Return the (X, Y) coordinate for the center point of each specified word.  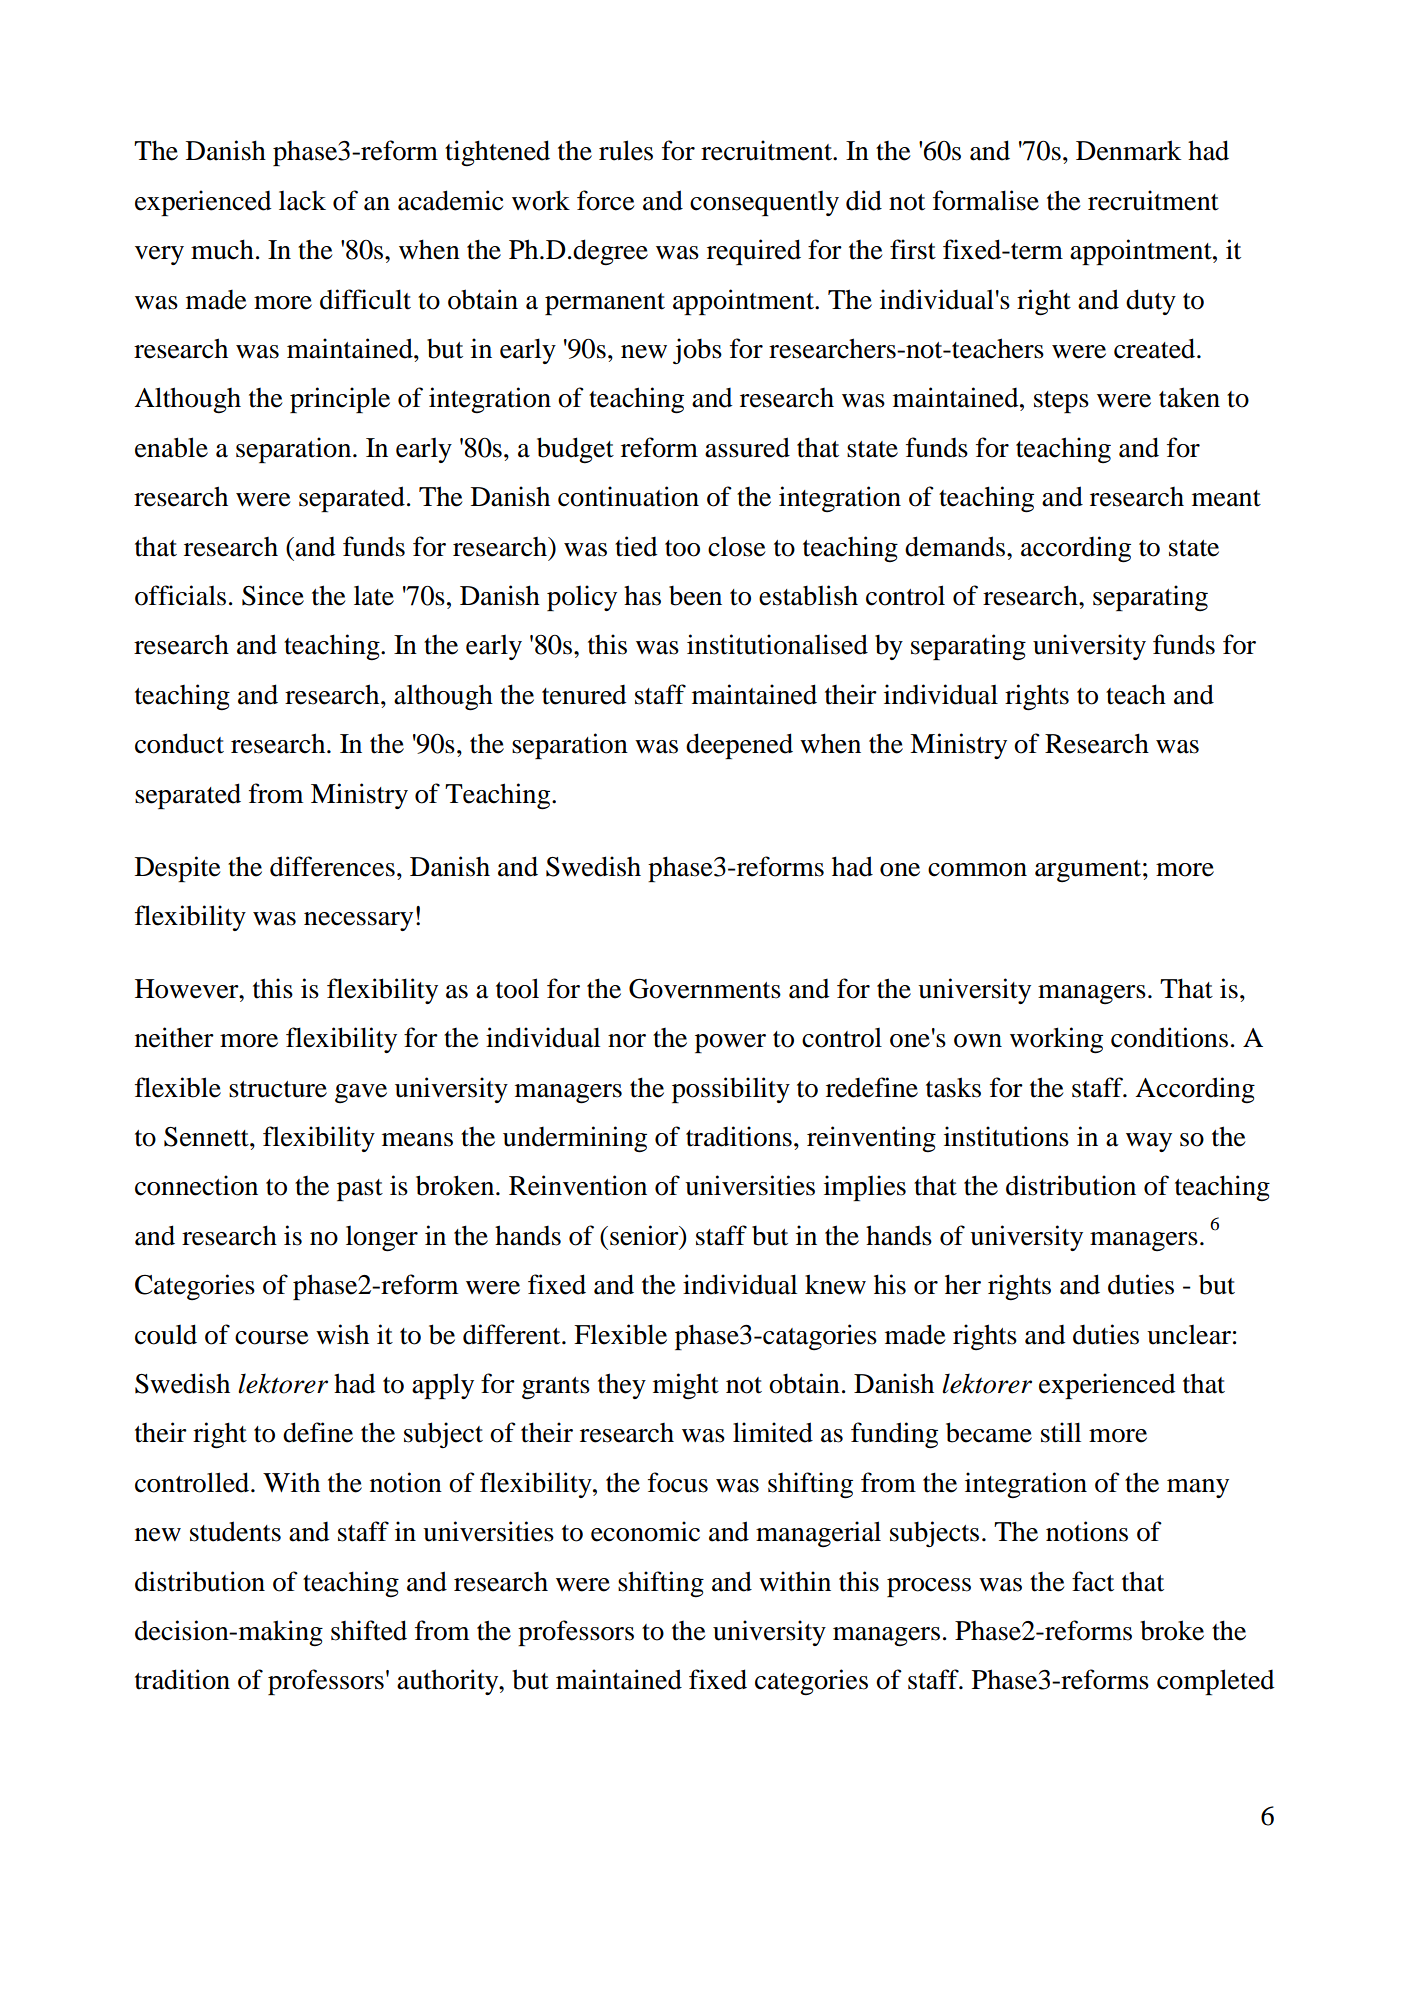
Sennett (207, 1137)
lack (302, 201)
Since (273, 595)
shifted (369, 1630)
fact (1093, 1581)
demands (955, 546)
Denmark (1128, 150)
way (1149, 1142)
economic (645, 1531)
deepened (739, 746)
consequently (764, 203)
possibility (731, 1090)
